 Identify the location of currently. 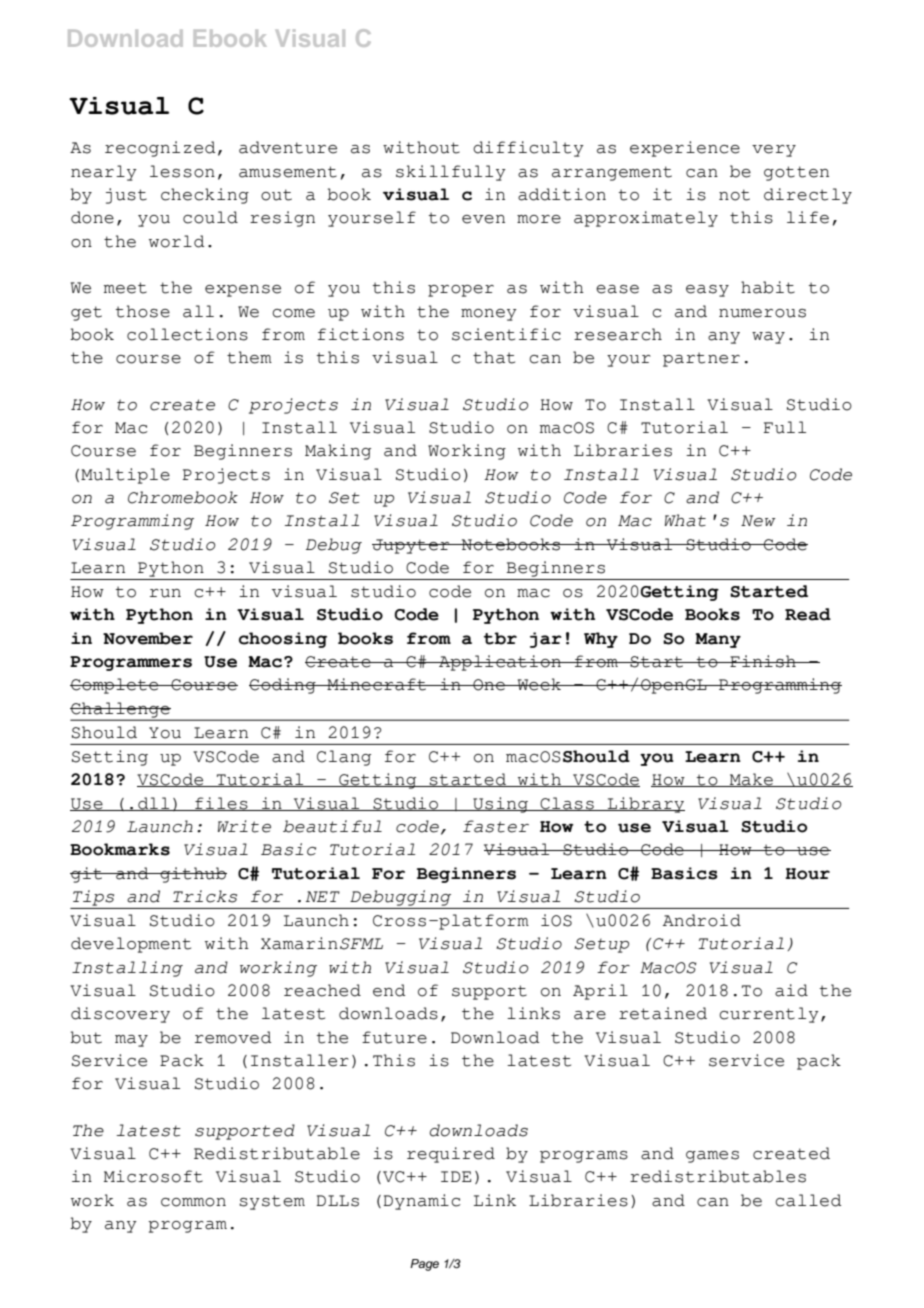
(769, 1015).
